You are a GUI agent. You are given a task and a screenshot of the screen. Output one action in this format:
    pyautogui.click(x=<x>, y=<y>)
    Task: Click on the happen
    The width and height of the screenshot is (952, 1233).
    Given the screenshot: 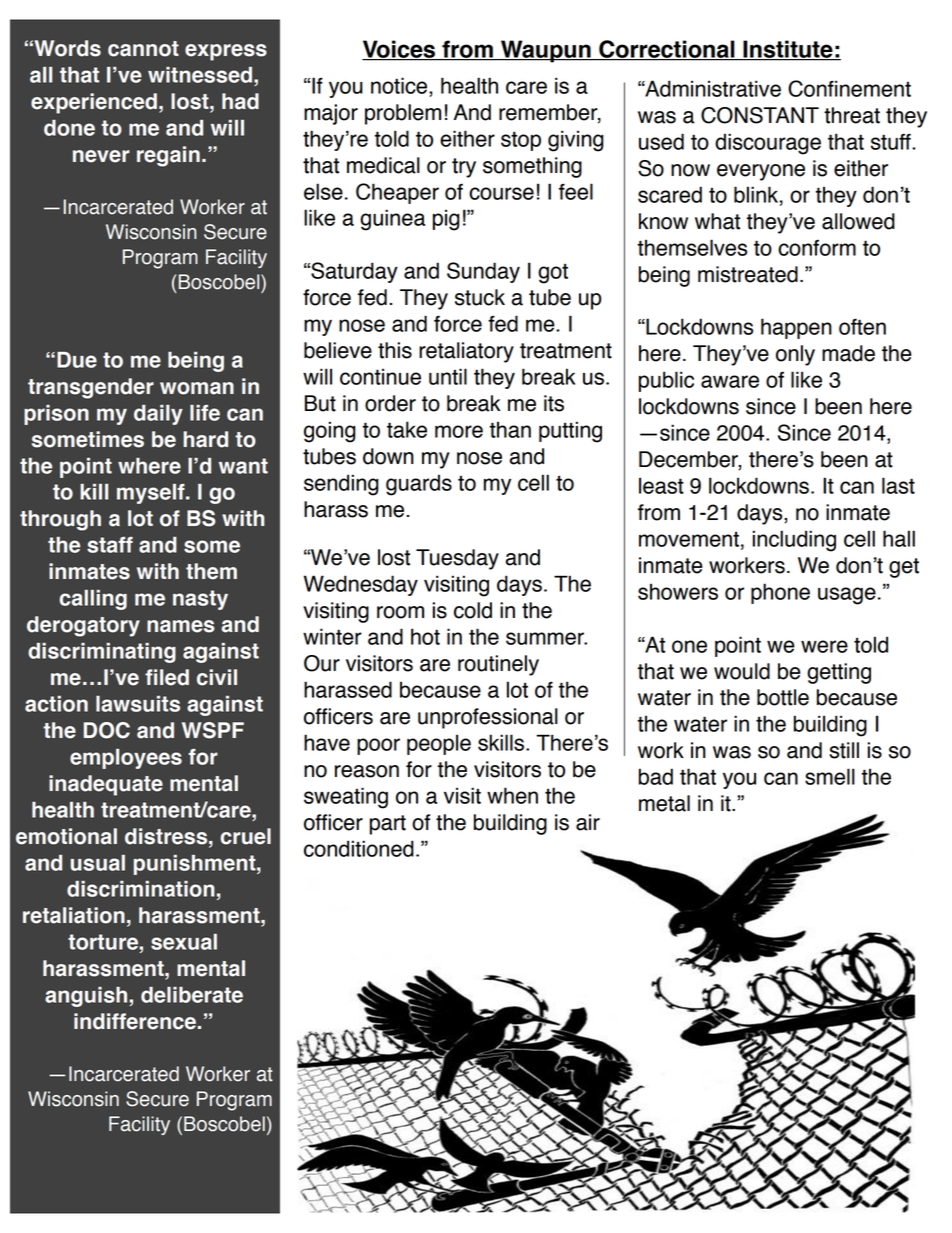 What is the action you would take?
    pyautogui.click(x=796, y=328)
